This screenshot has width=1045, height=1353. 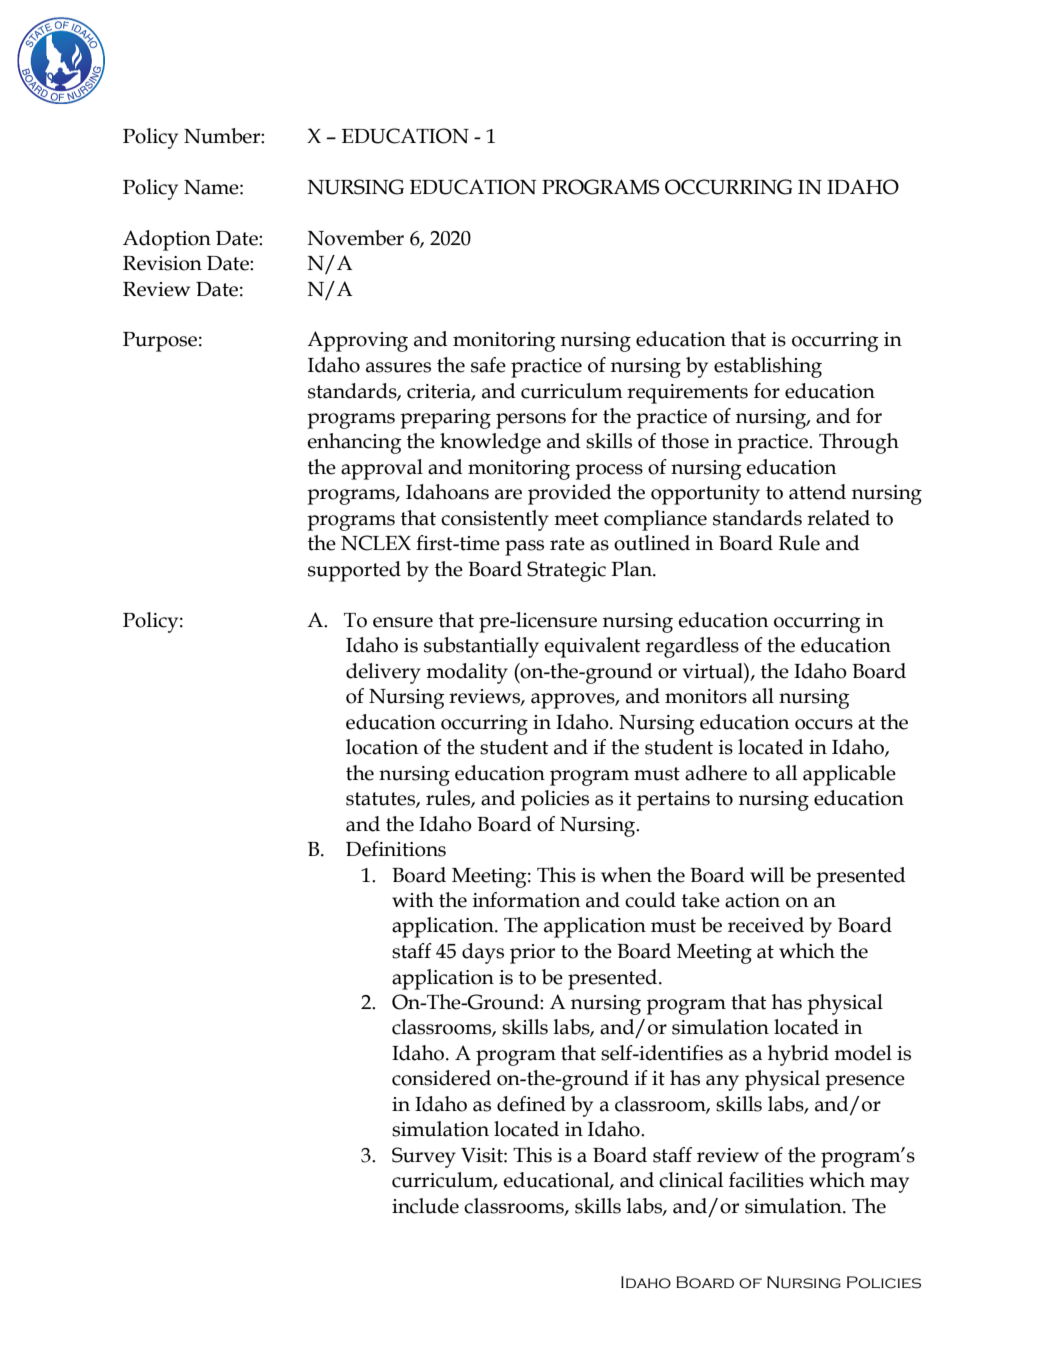 I want to click on related, so click(x=838, y=518).
